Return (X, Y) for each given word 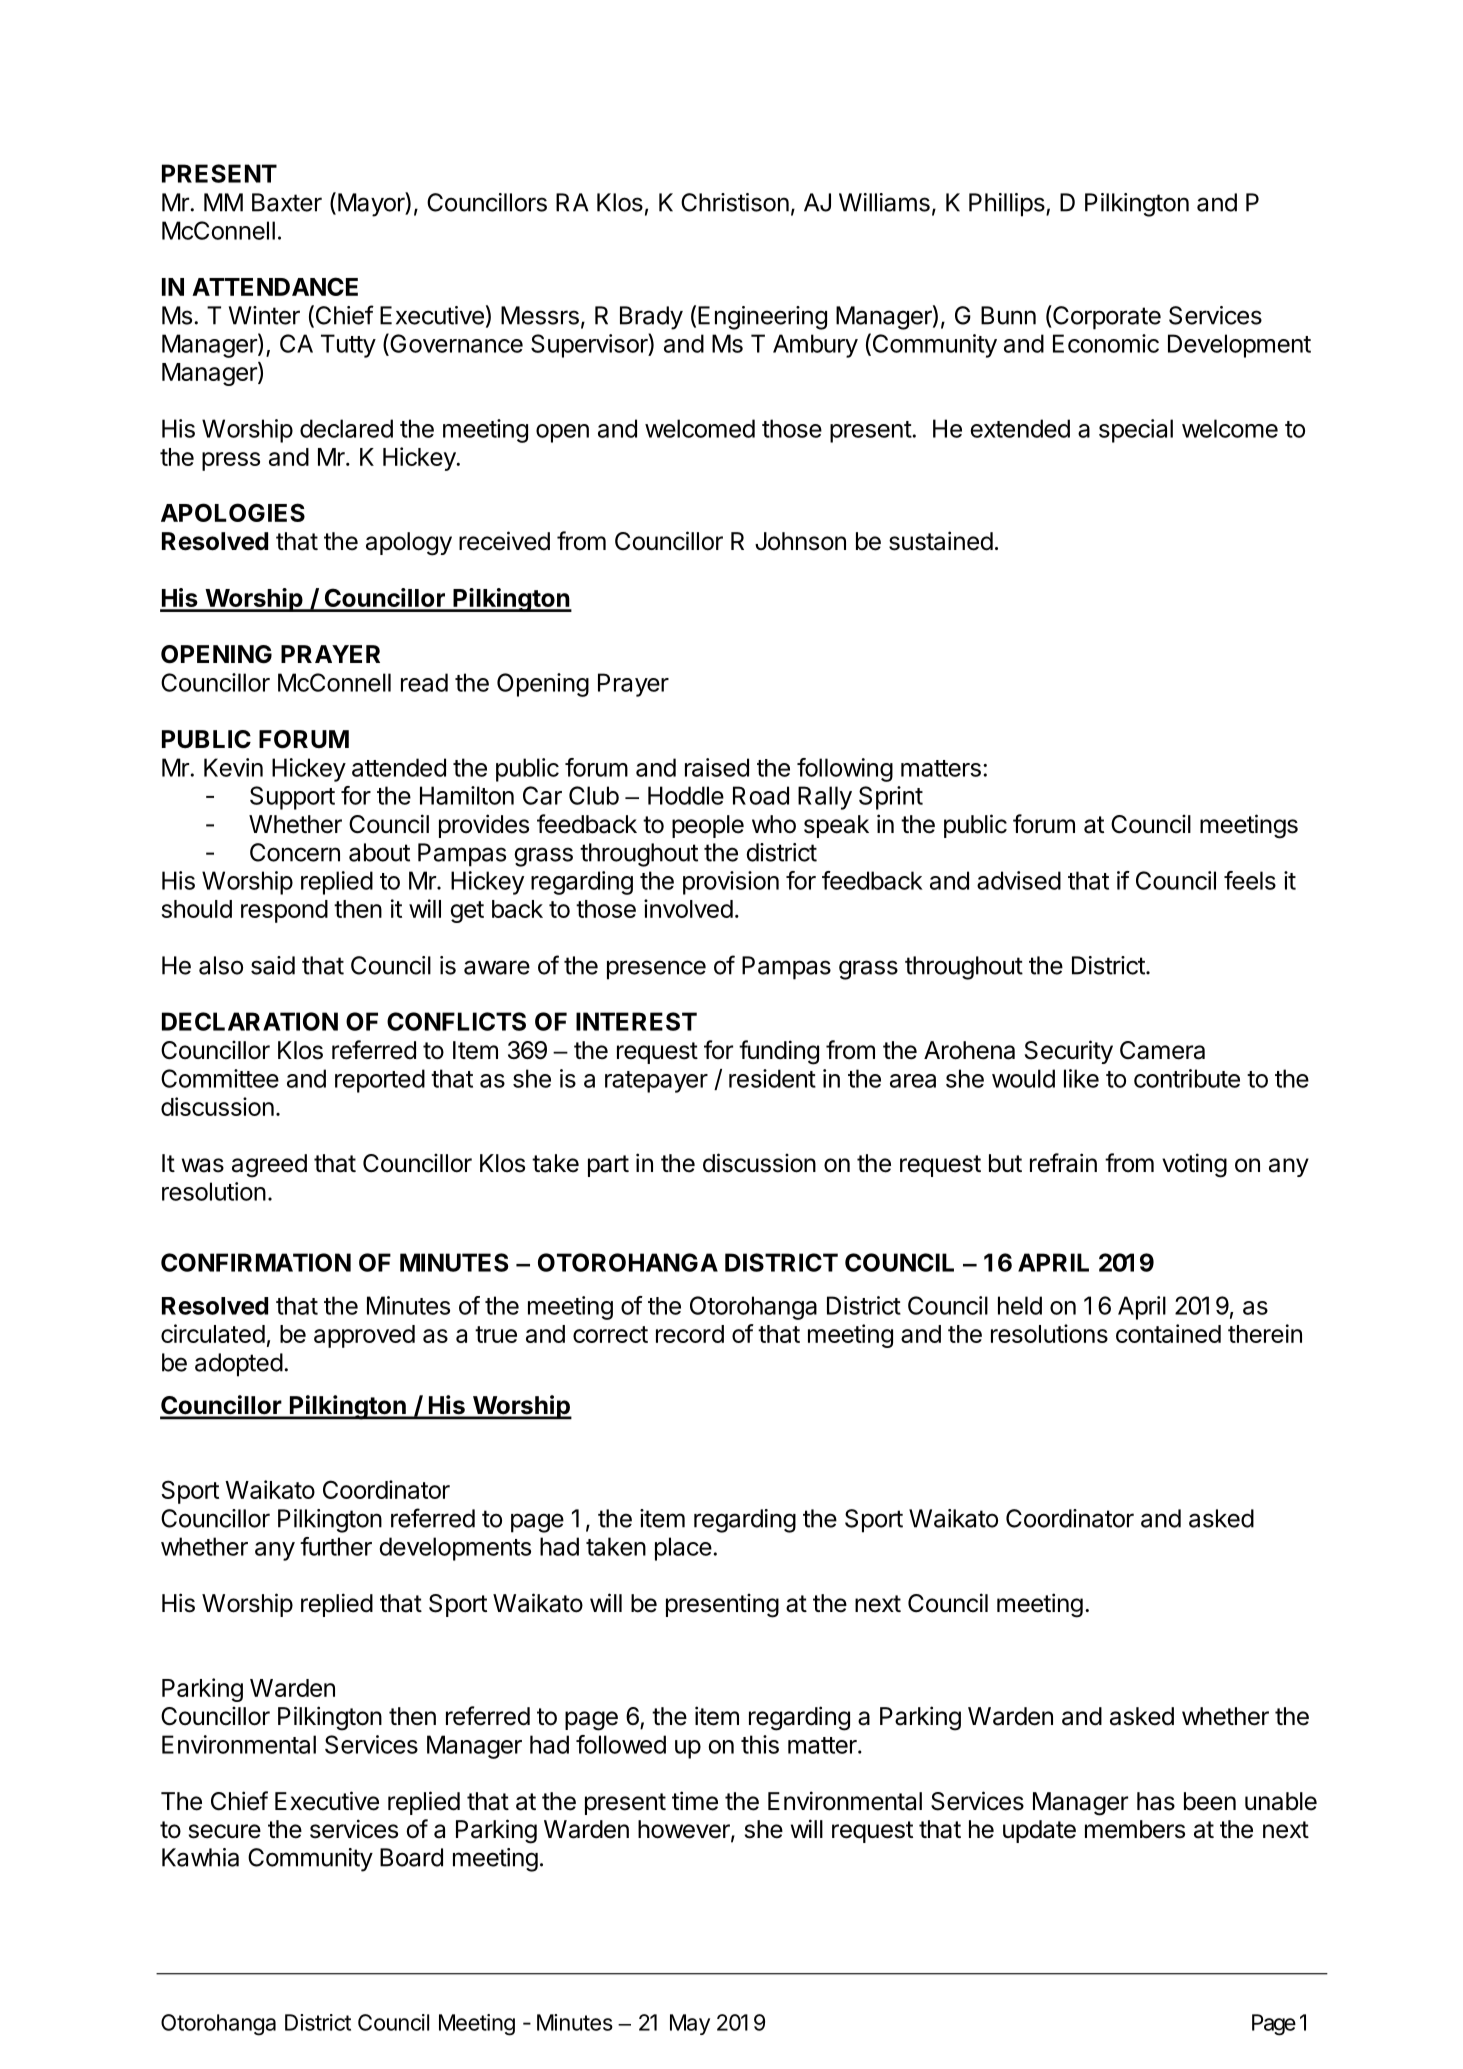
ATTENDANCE (275, 286)
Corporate (1106, 317)
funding (779, 1052)
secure (225, 1831)
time (695, 1801)
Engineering (762, 318)
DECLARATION (250, 1021)
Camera (1162, 1050)
